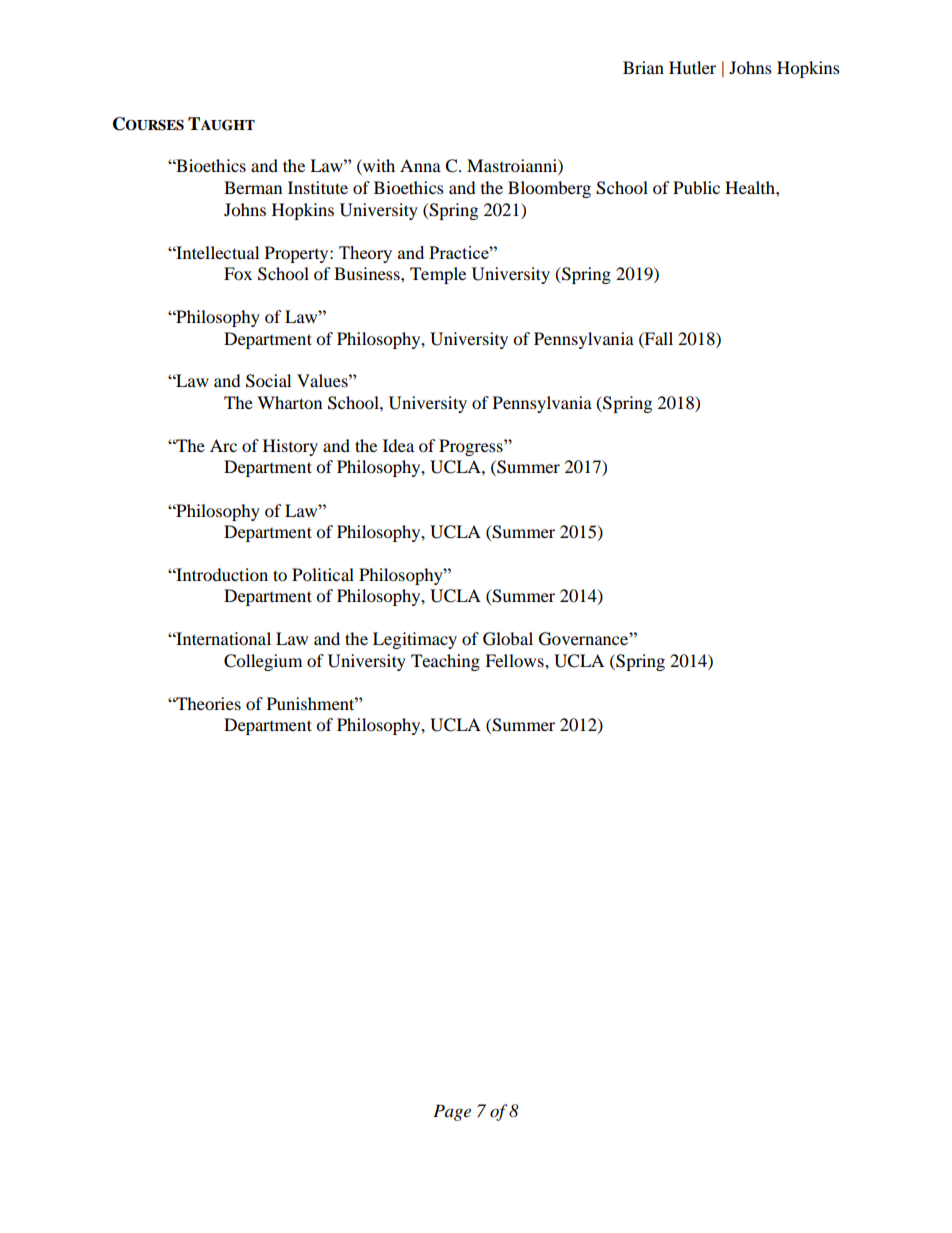  What do you see at coordinates (515, 660) in the screenshot?
I see `Fellows` at bounding box center [515, 660].
